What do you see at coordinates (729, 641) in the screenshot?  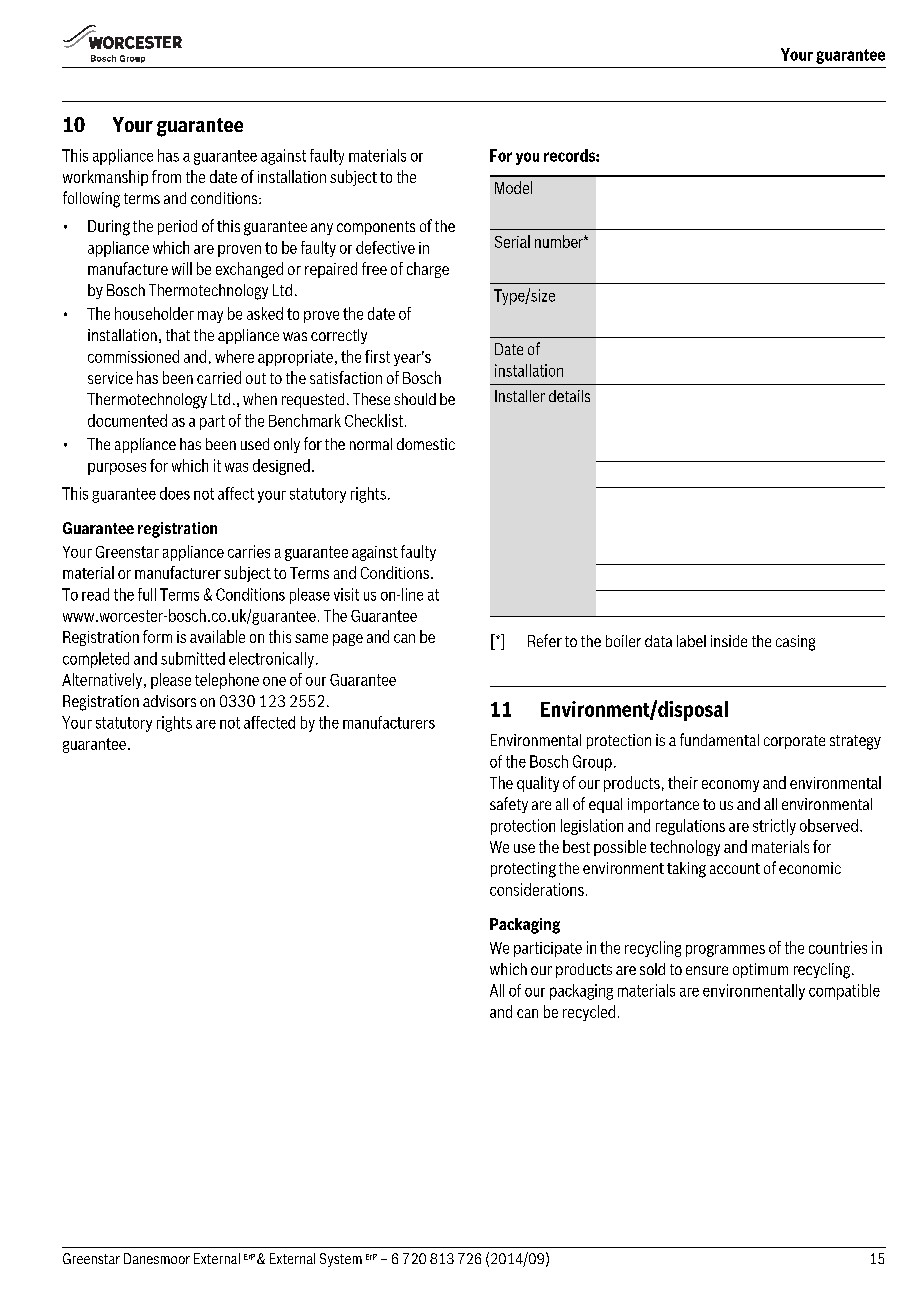 I see `inside` at bounding box center [729, 641].
